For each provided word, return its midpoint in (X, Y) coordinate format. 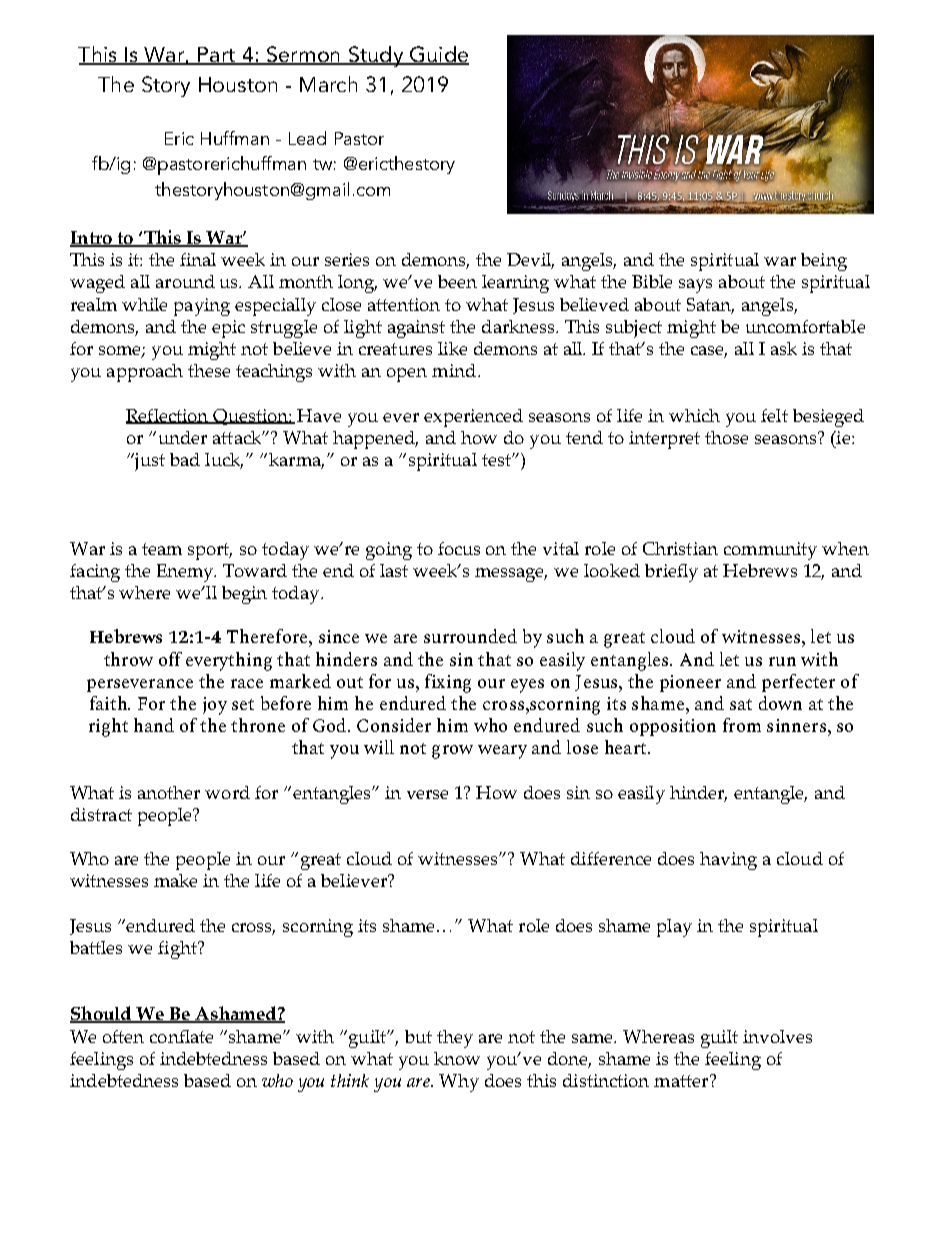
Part (217, 56)
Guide (438, 55)
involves (777, 1036)
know (457, 1058)
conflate (181, 1036)
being (824, 262)
